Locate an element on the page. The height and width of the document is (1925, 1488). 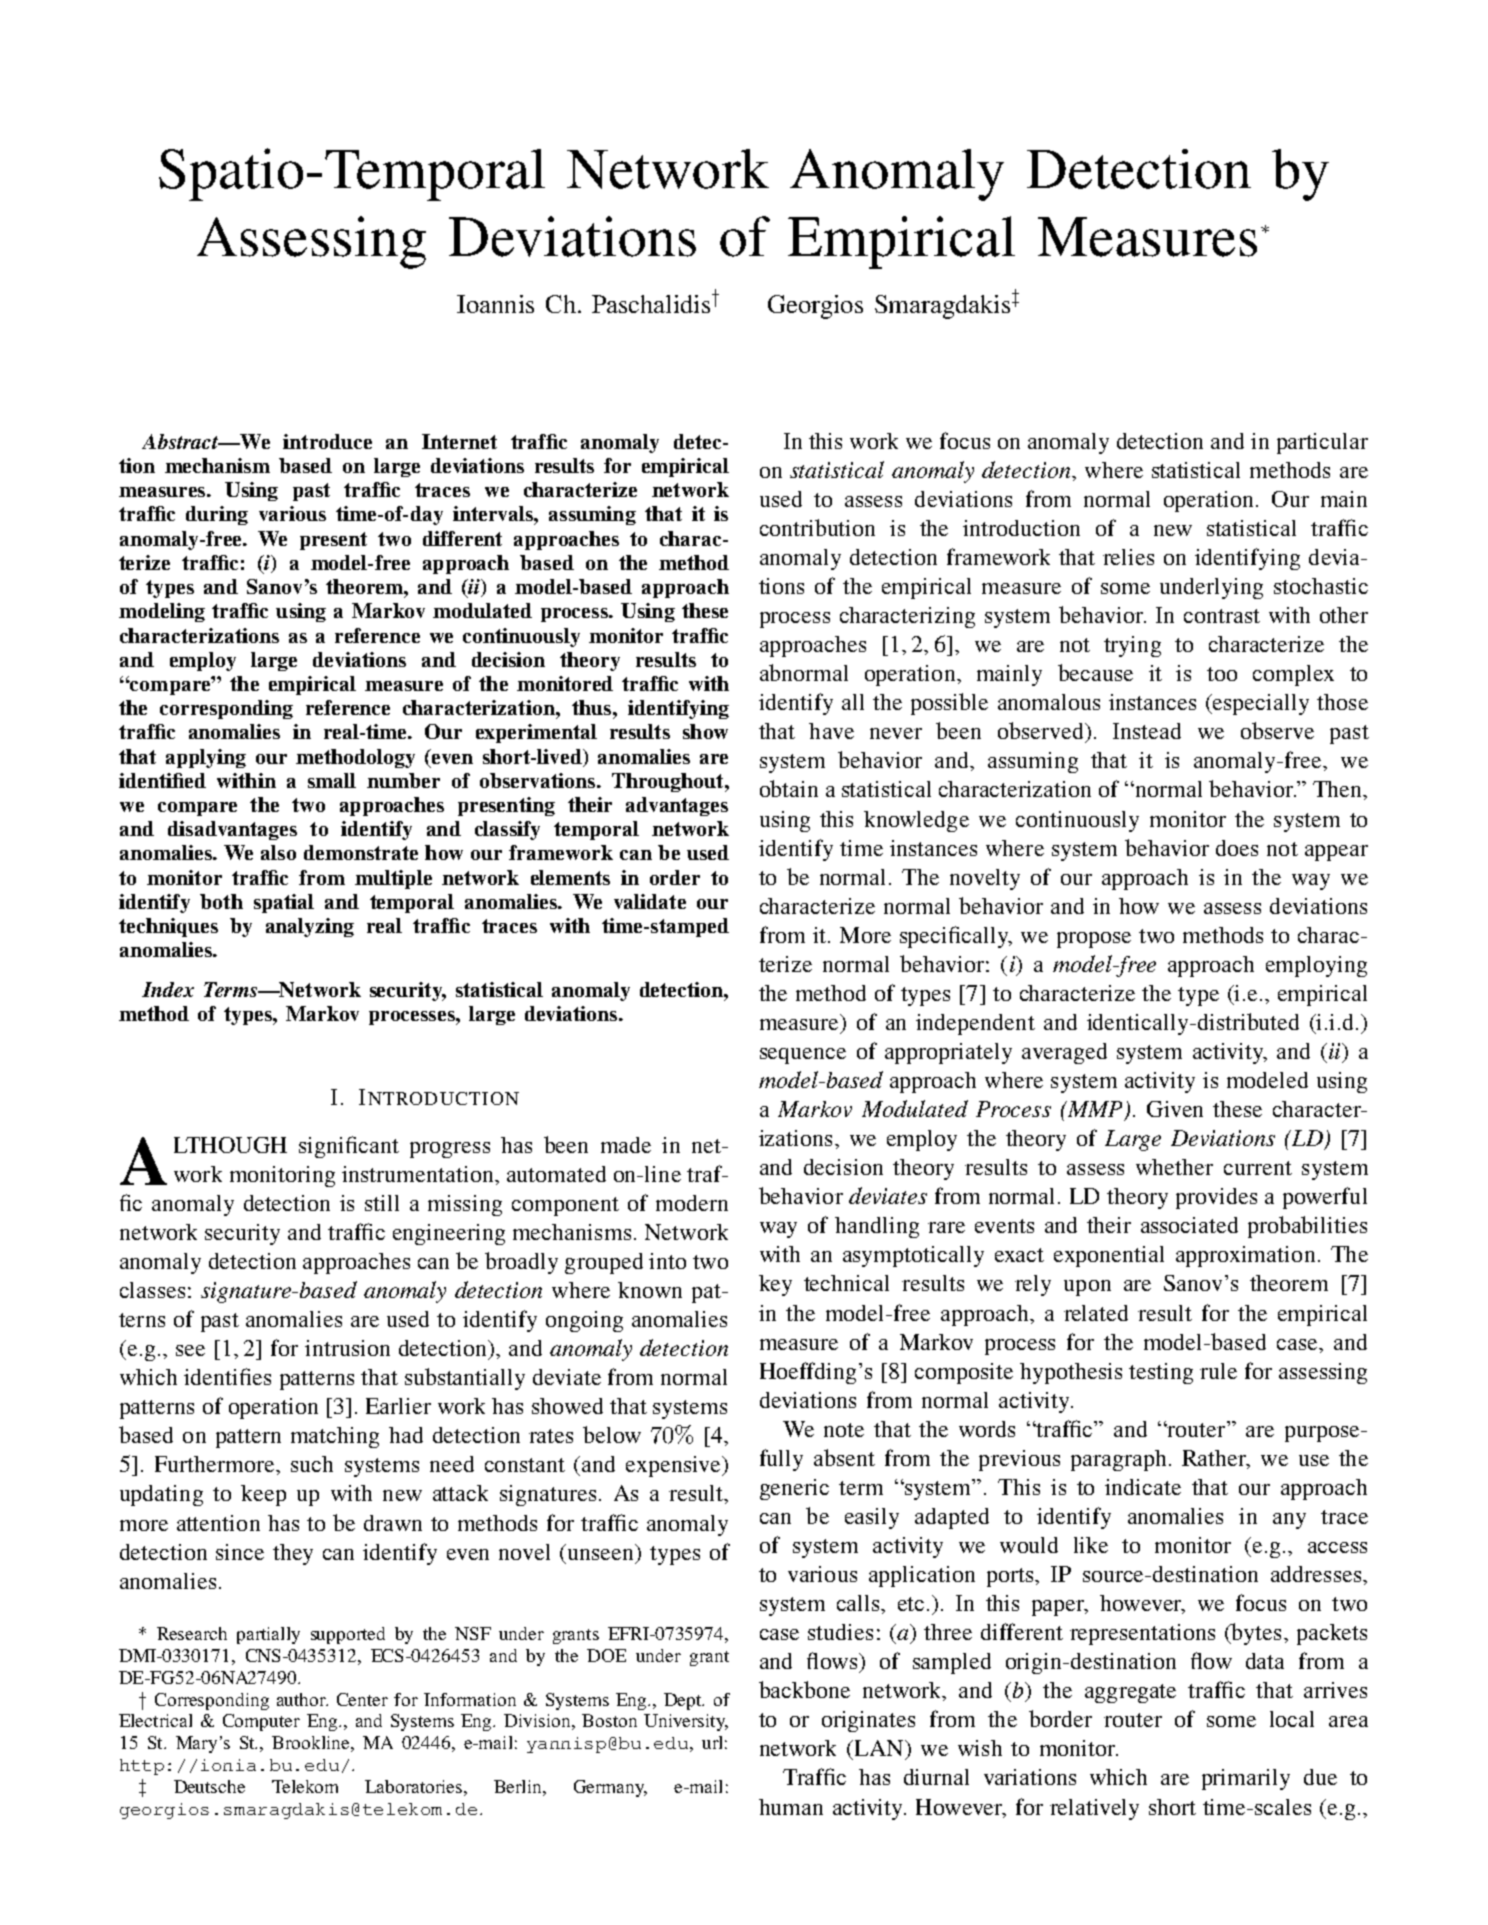
human is located at coordinates (791, 1807).
